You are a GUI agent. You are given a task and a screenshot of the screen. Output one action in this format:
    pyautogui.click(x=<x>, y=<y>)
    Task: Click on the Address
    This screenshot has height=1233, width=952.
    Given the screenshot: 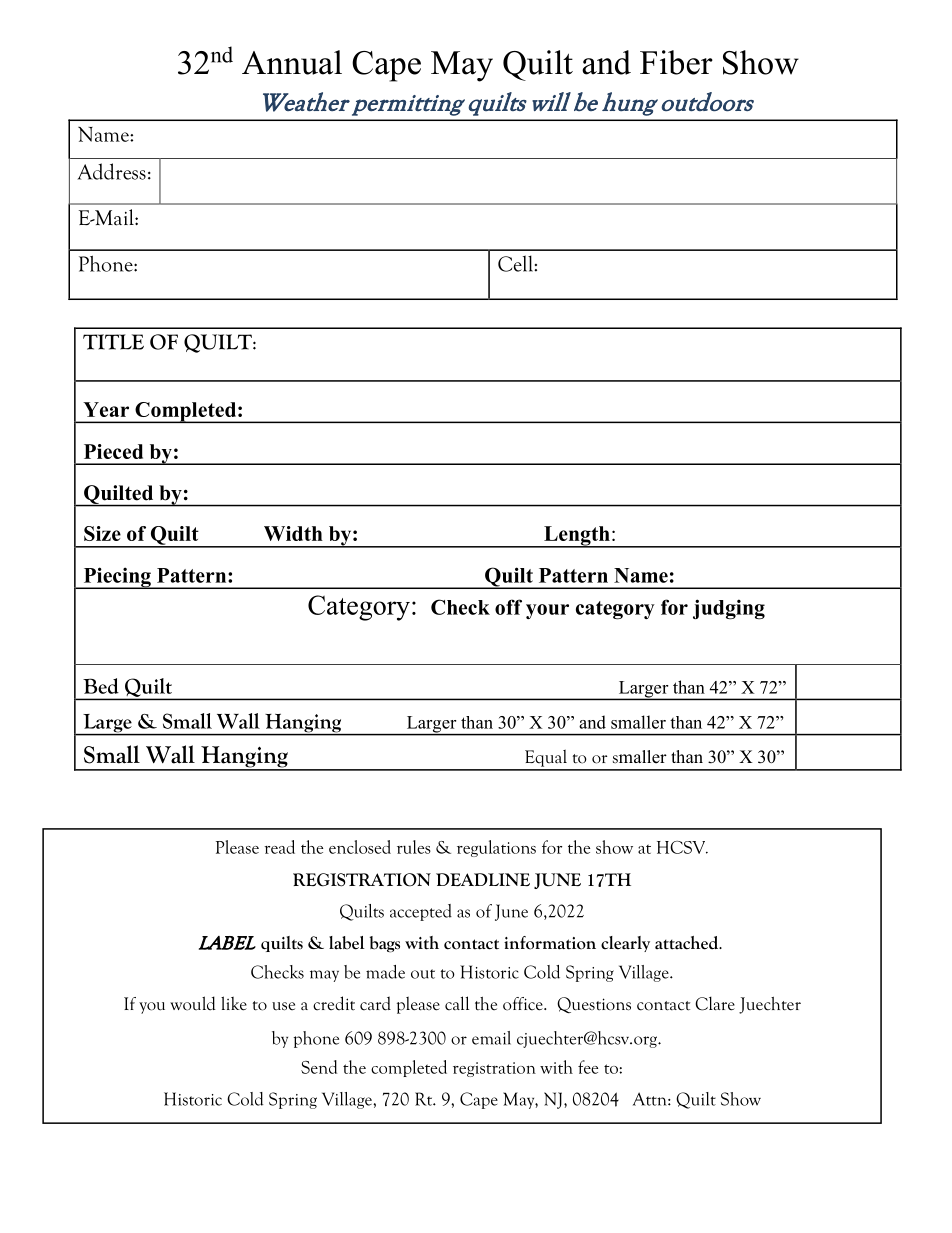 What is the action you would take?
    pyautogui.click(x=111, y=171)
